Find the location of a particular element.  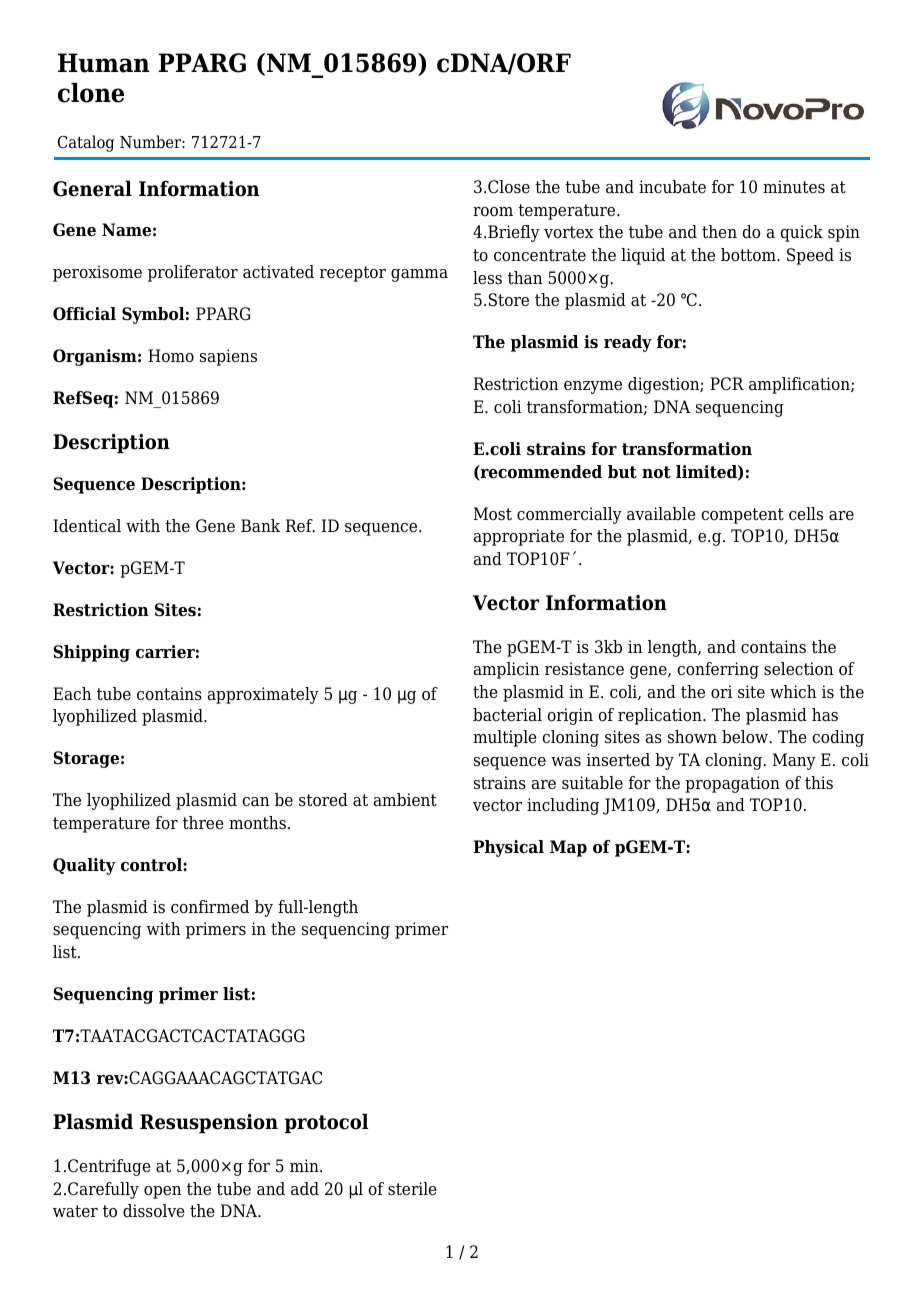

propagation is located at coordinates (732, 784).
